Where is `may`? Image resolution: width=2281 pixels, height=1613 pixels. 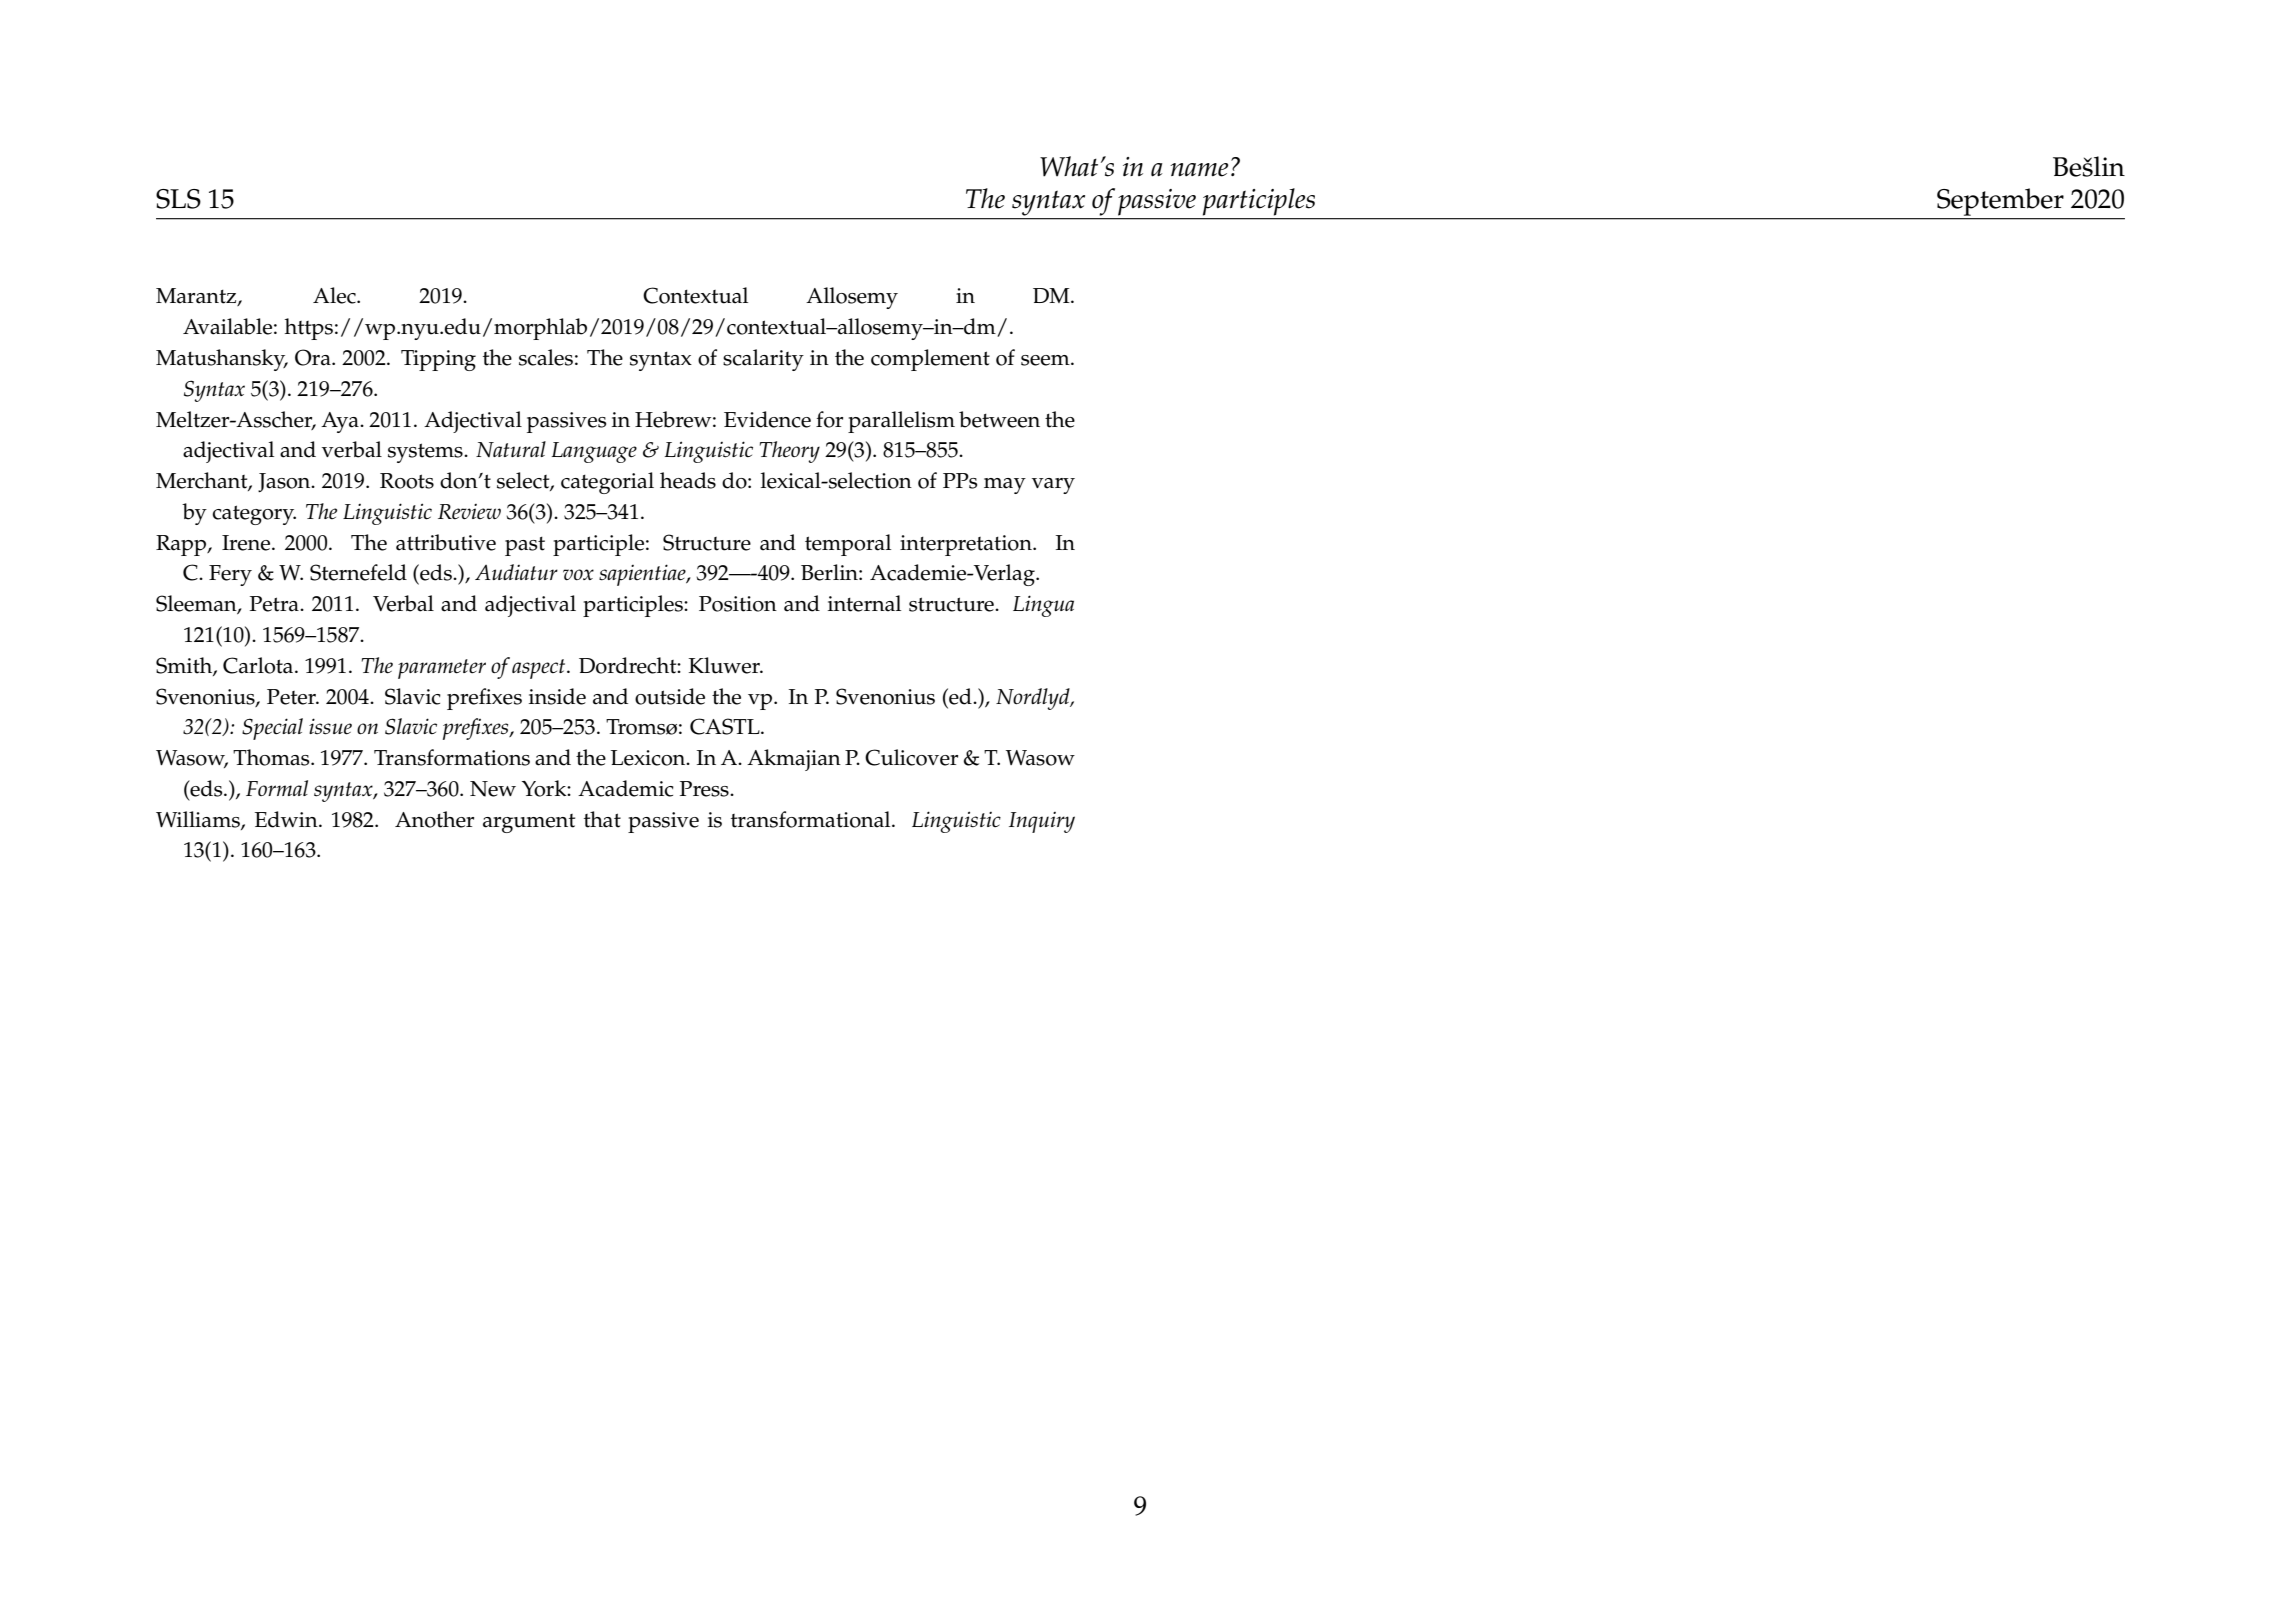
may is located at coordinates (1005, 486).
